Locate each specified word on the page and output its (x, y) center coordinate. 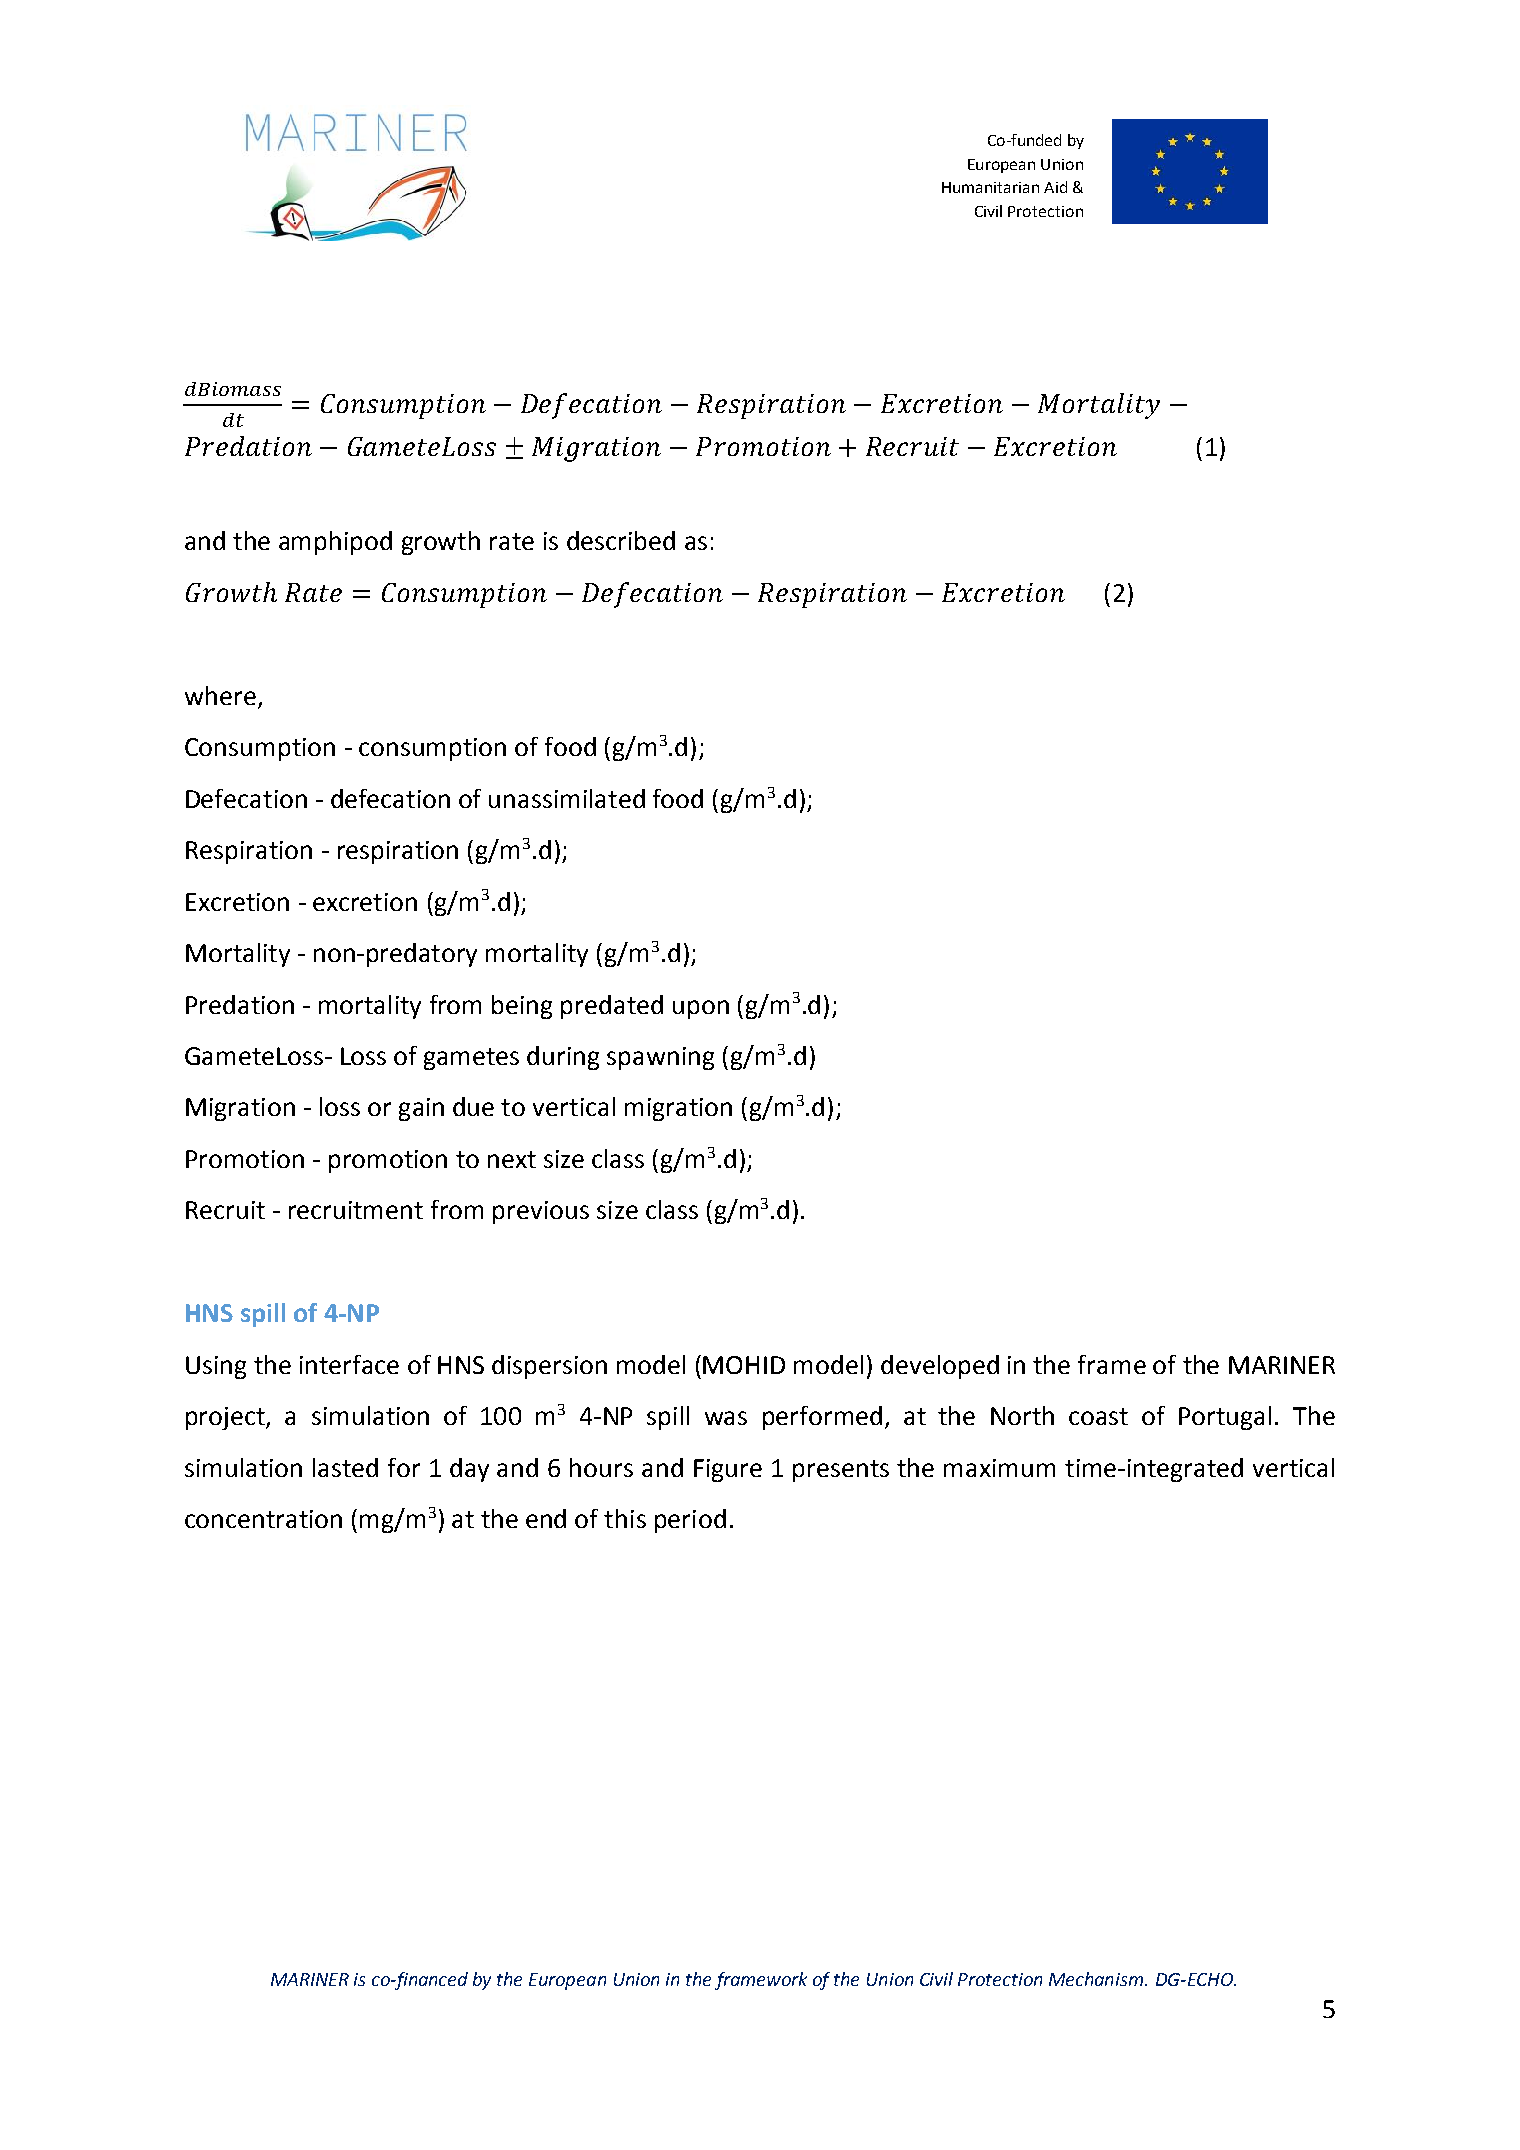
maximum (999, 1468)
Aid (1055, 187)
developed (940, 1367)
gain (421, 1109)
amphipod (335, 543)
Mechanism (1097, 1979)
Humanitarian (990, 187)
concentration (263, 1519)
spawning (660, 1058)
